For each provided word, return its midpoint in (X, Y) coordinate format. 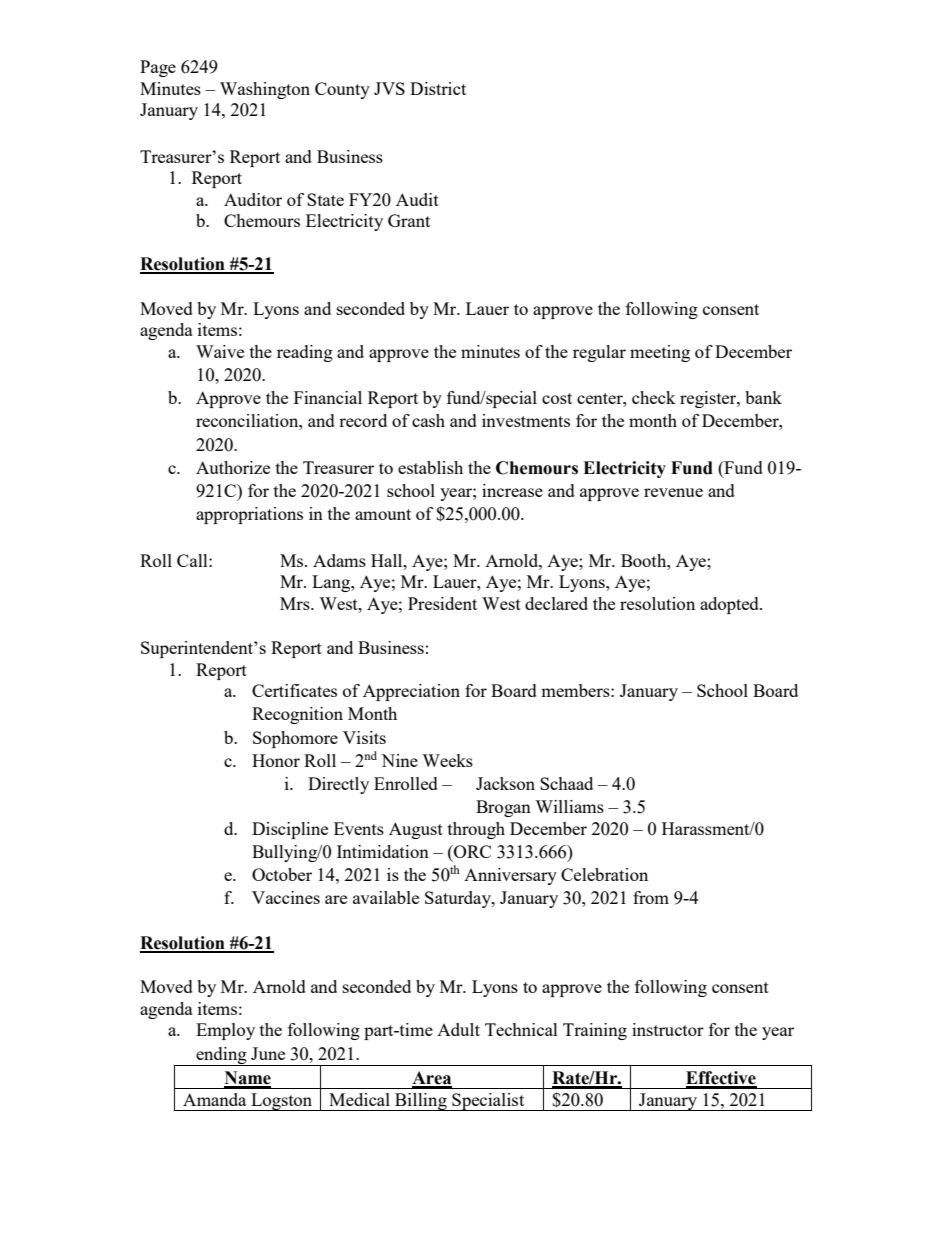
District (438, 88)
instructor (668, 1029)
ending (221, 1056)
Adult (458, 1029)
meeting (660, 353)
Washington (265, 90)
